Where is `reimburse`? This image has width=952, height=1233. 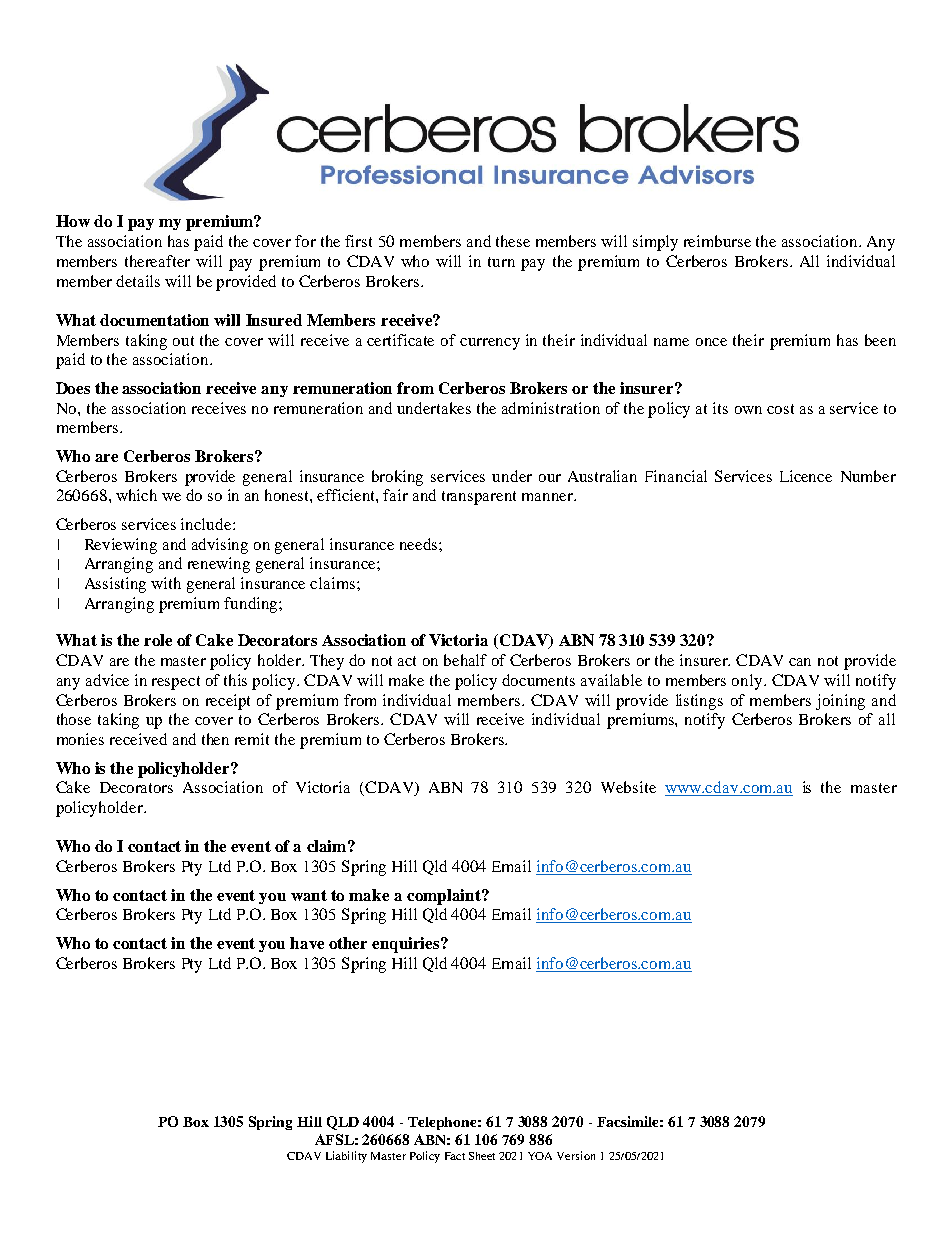
reimburse is located at coordinates (717, 241).
